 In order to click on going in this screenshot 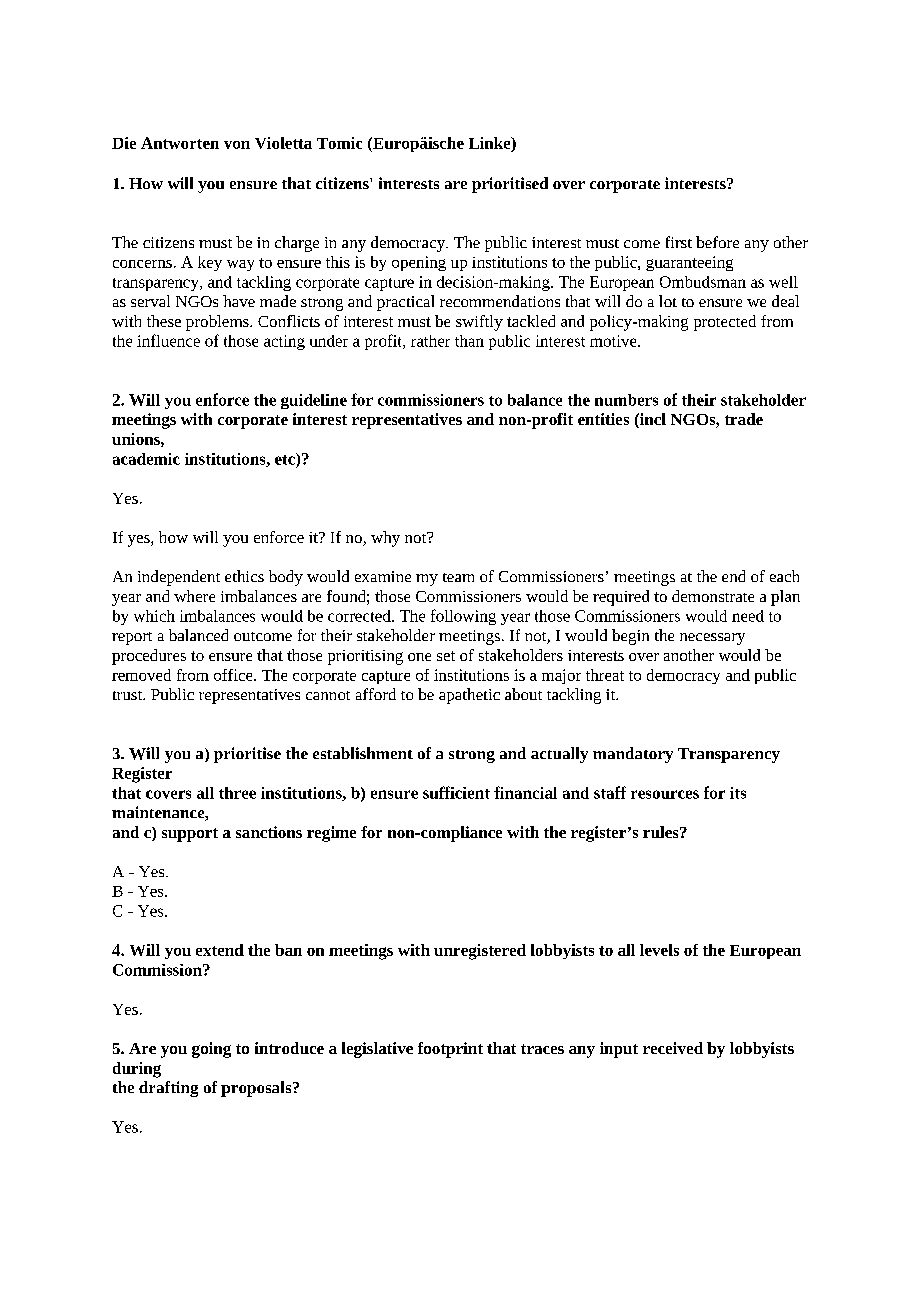, I will do `click(211, 1050)`.
